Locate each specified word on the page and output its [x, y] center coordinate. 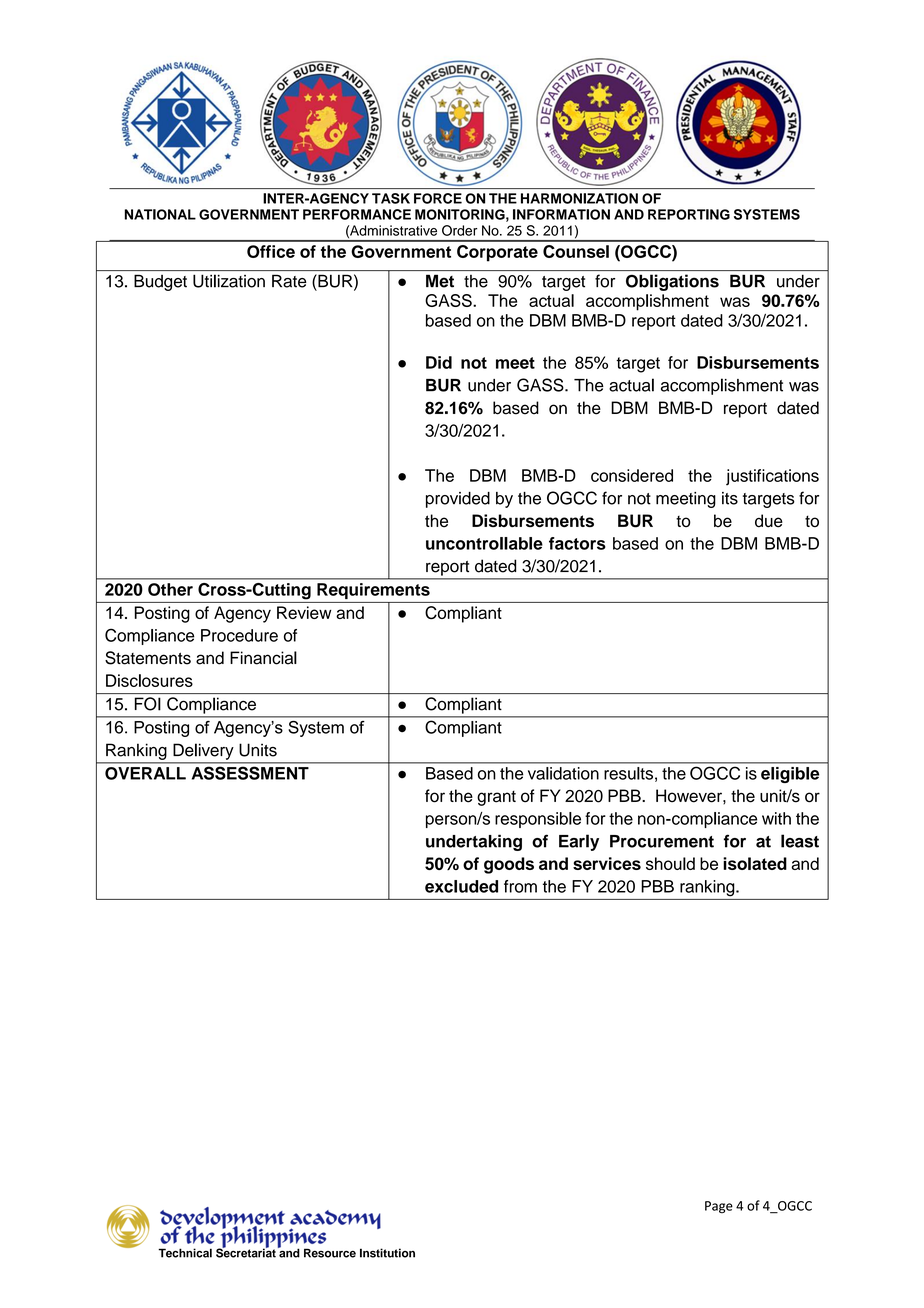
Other [170, 589]
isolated [755, 863]
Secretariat [246, 1252]
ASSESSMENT [250, 773]
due [769, 521]
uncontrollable [484, 543]
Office [271, 251]
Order [459, 230]
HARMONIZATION [579, 198]
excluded [461, 886]
